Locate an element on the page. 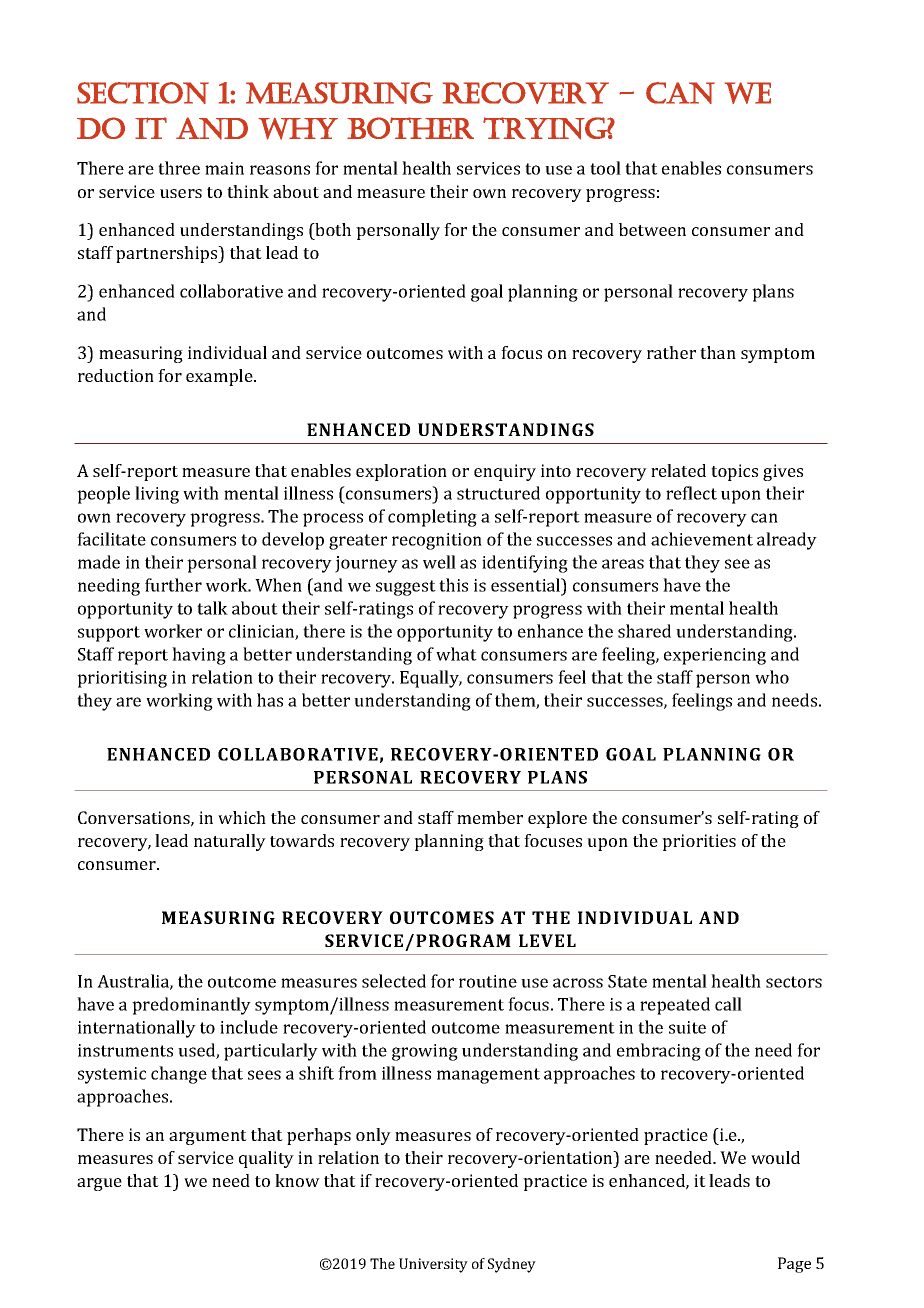 Image resolution: width=924 pixels, height=1308 pixels. argue is located at coordinates (99, 1184).
